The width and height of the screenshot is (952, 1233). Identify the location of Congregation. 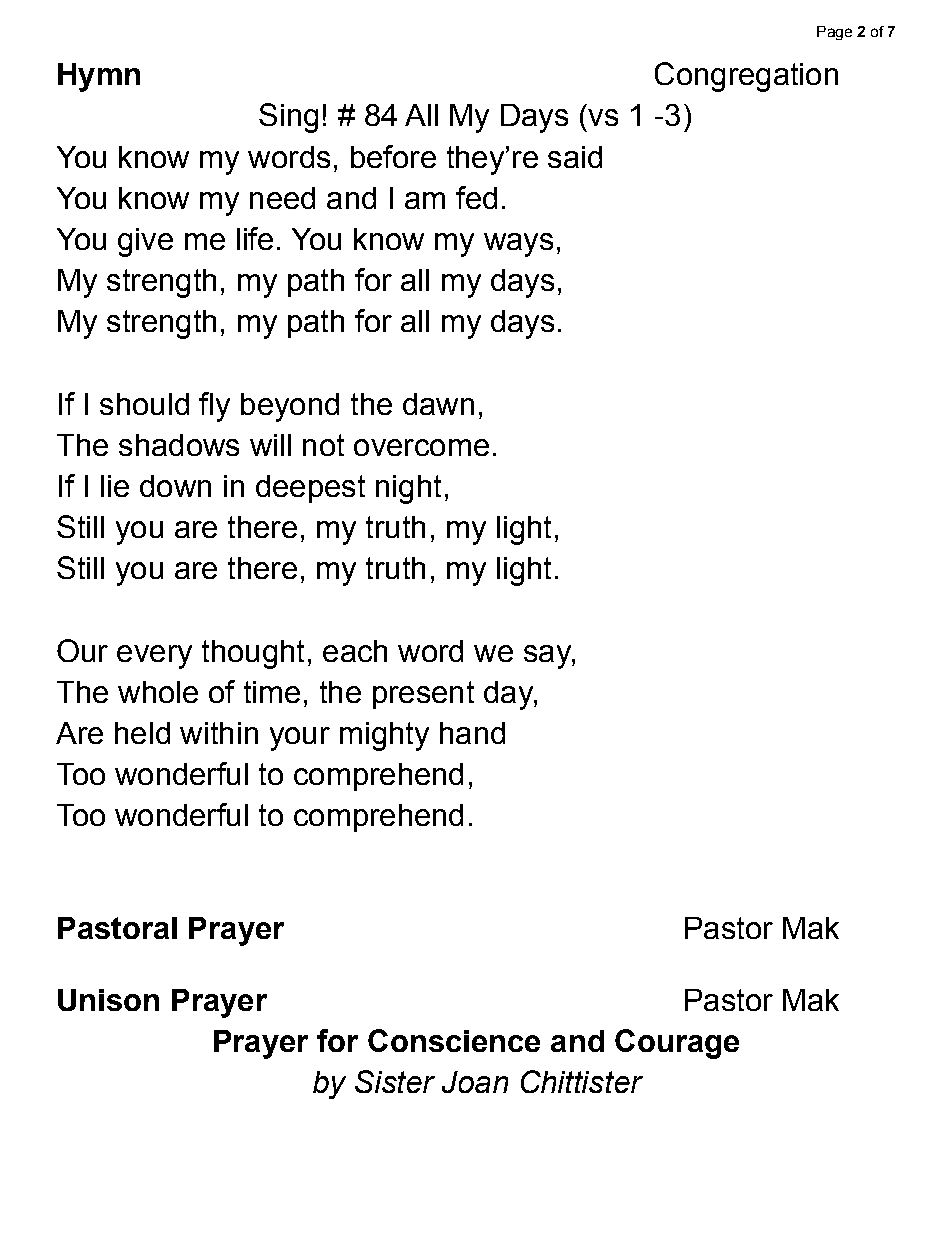
(746, 77).
